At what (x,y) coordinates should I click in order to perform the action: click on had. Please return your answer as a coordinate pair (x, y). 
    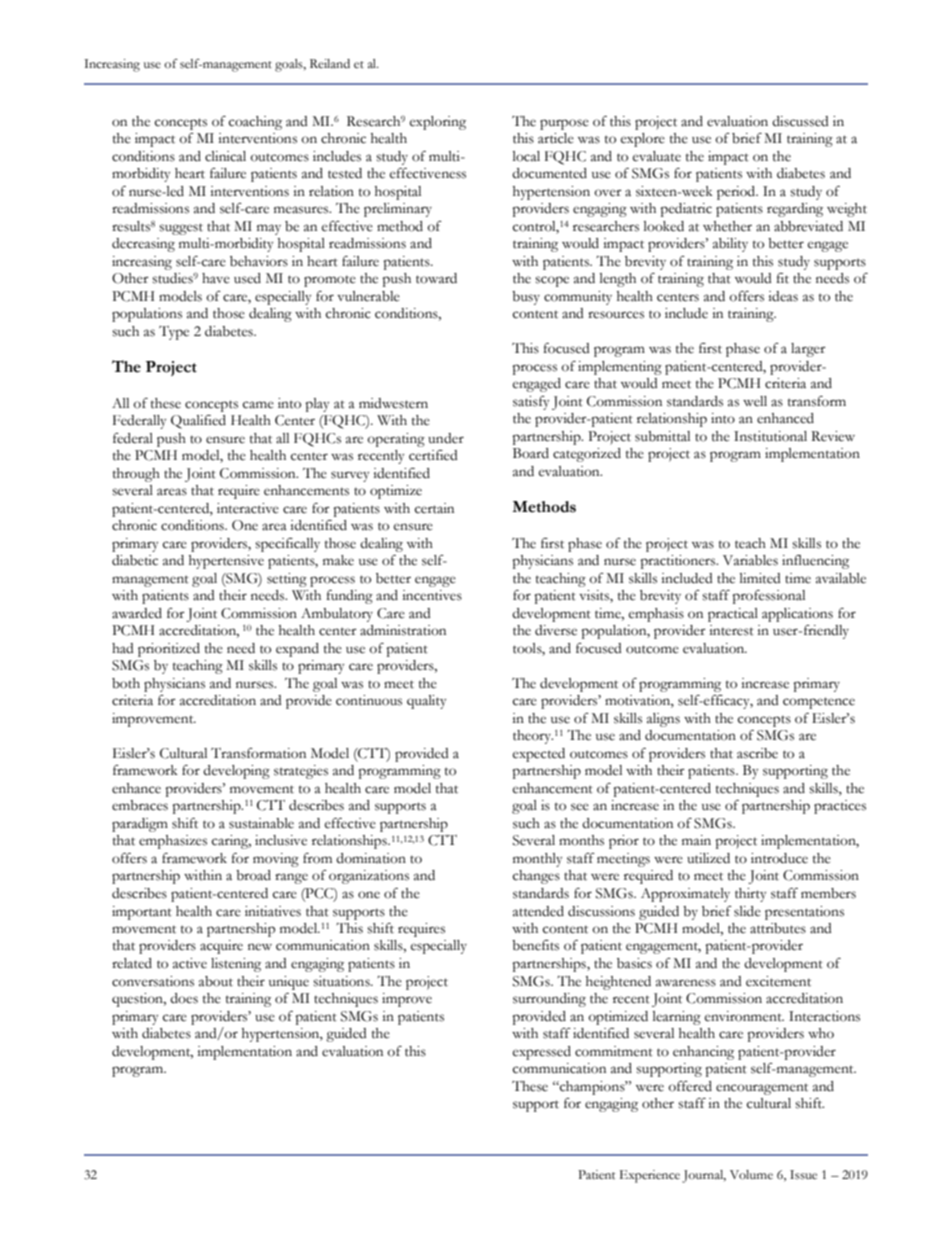
    Looking at the image, I should click on (123, 648).
